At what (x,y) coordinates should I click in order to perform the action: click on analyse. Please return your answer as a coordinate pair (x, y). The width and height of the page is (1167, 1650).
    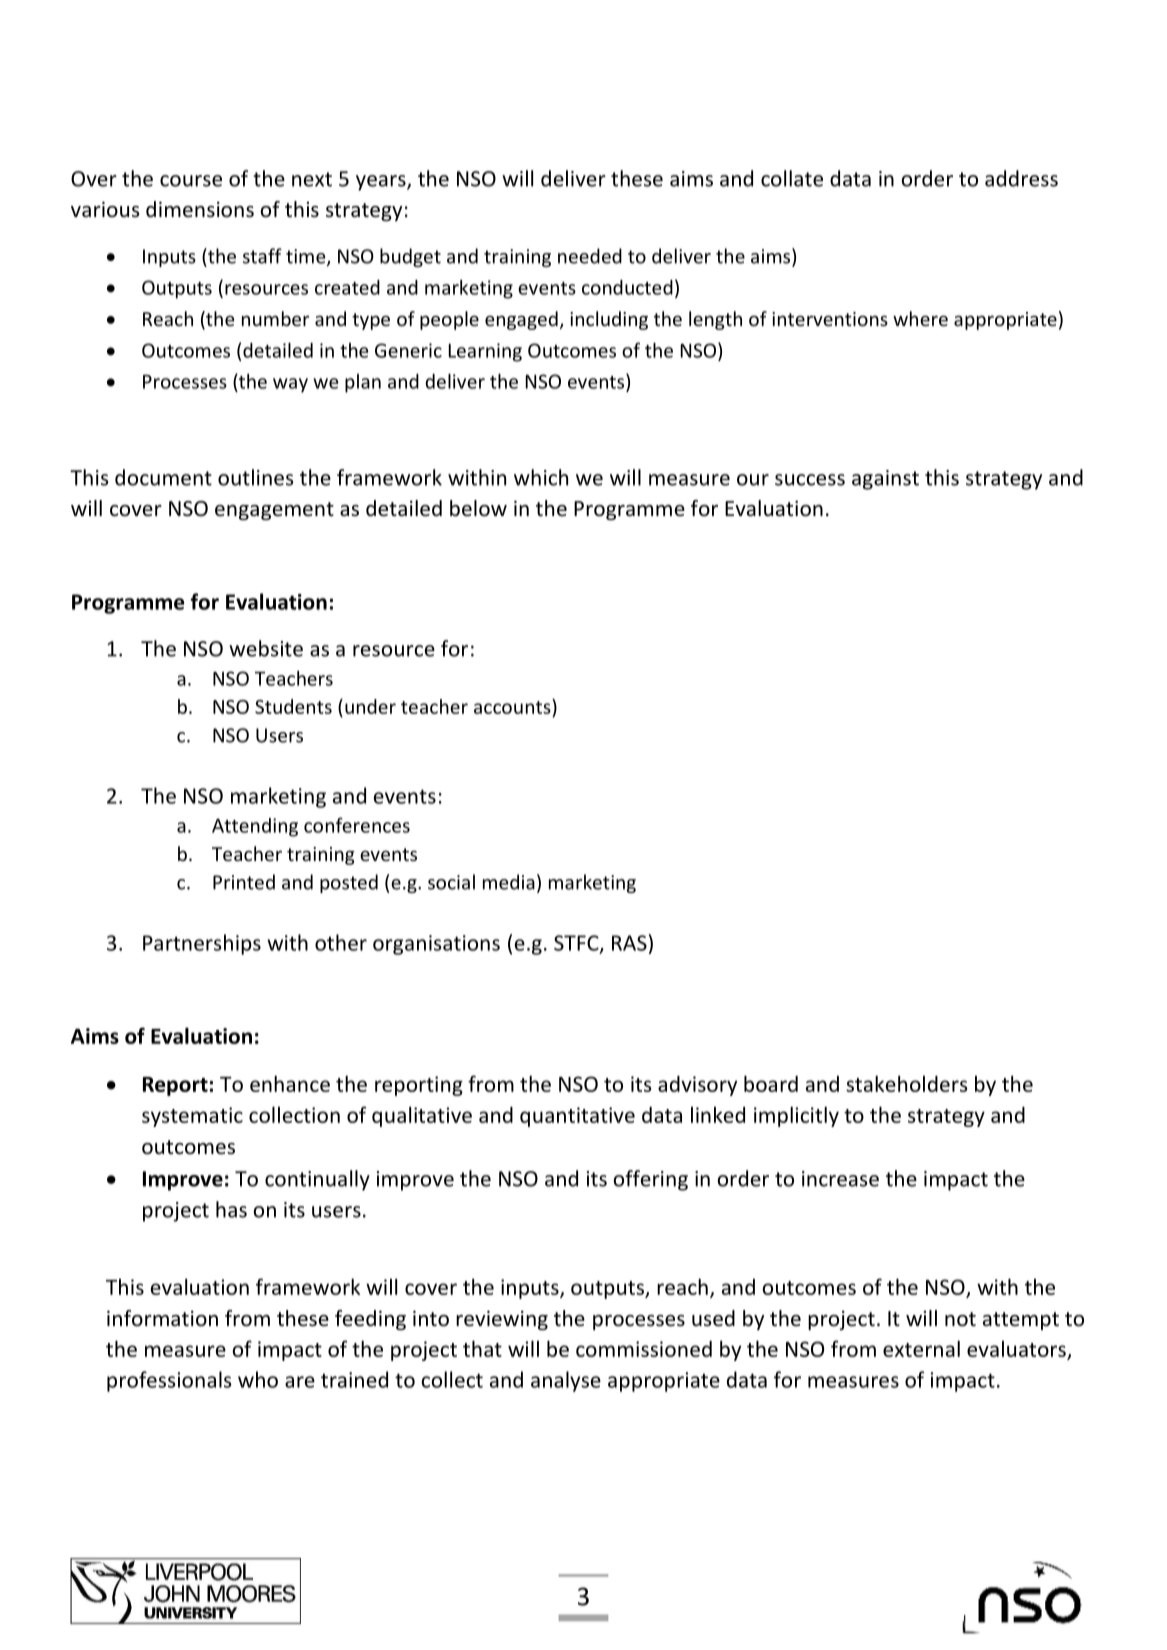
    Looking at the image, I should click on (566, 1381).
